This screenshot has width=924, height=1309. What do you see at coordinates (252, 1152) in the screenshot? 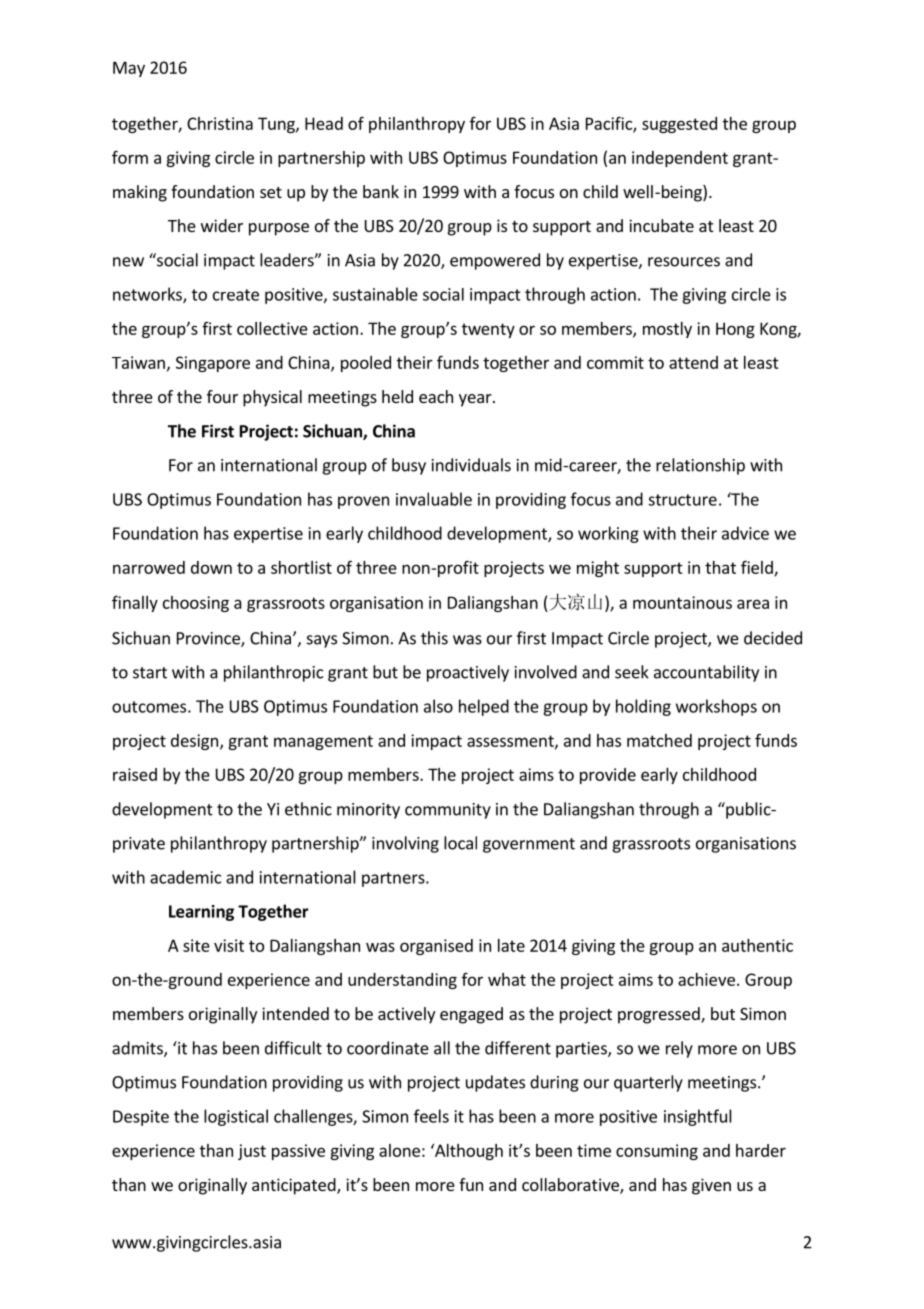
I see `just` at bounding box center [252, 1152].
